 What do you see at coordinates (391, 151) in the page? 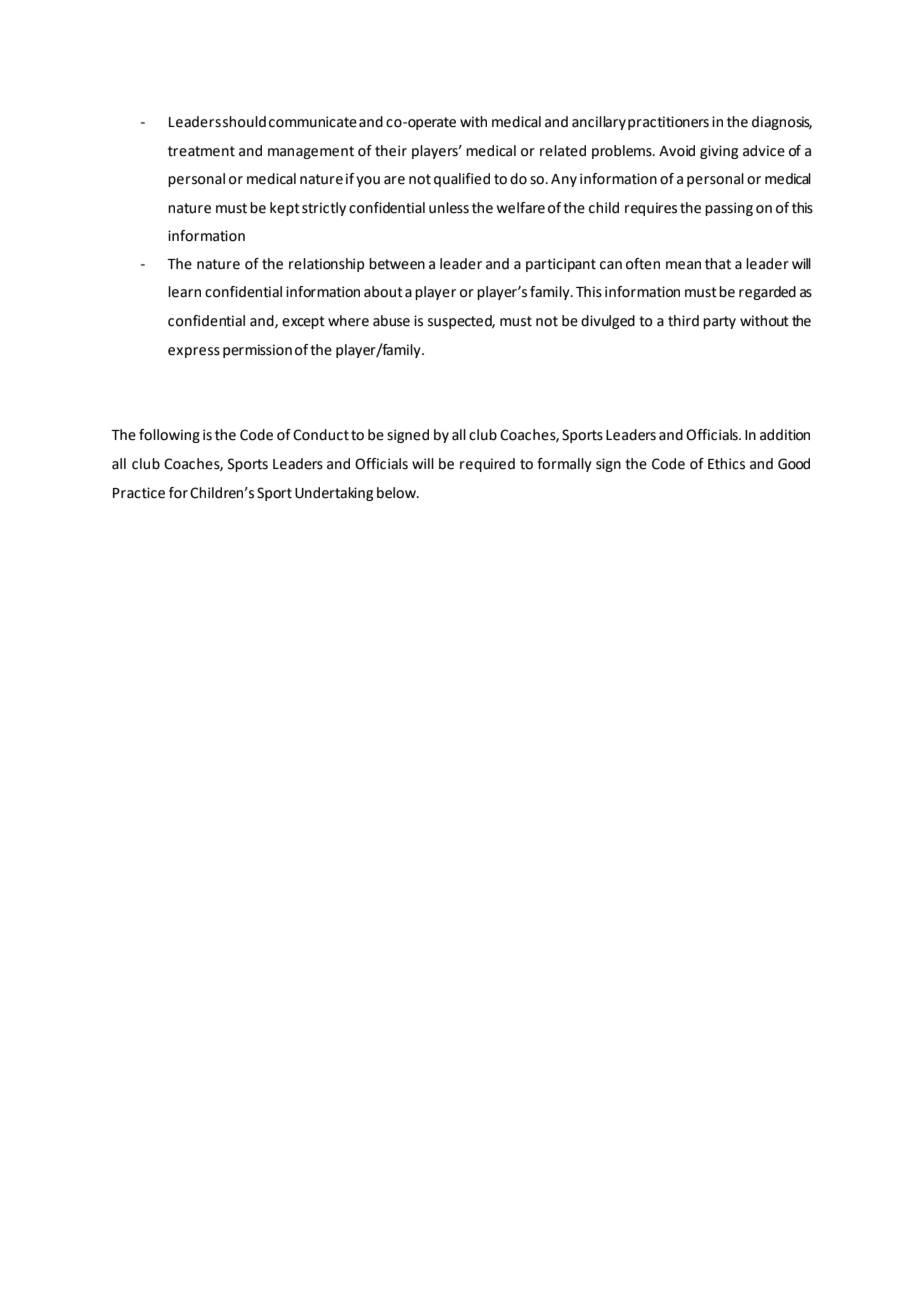
I see `their` at bounding box center [391, 151].
